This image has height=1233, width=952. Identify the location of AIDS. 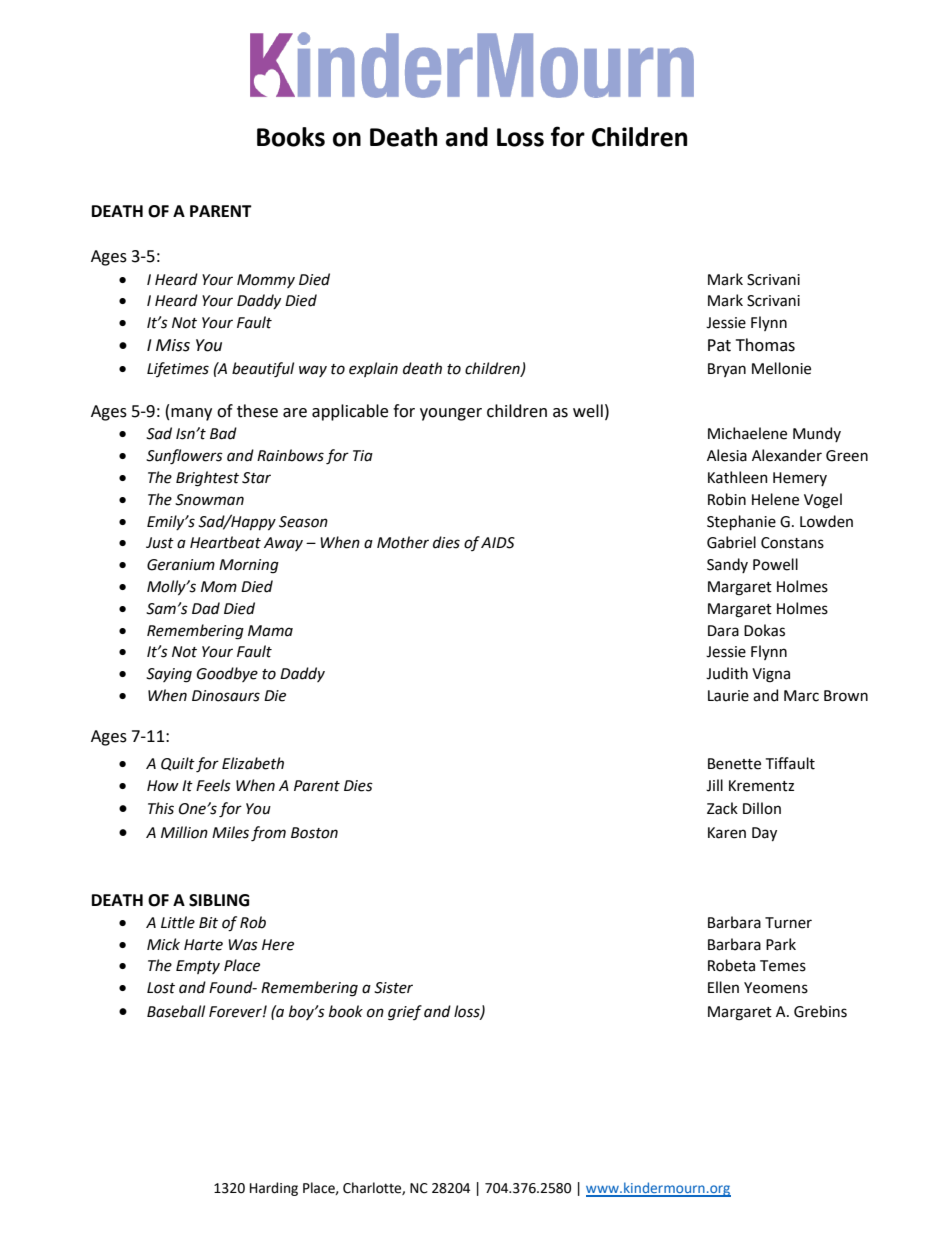
(498, 543).
